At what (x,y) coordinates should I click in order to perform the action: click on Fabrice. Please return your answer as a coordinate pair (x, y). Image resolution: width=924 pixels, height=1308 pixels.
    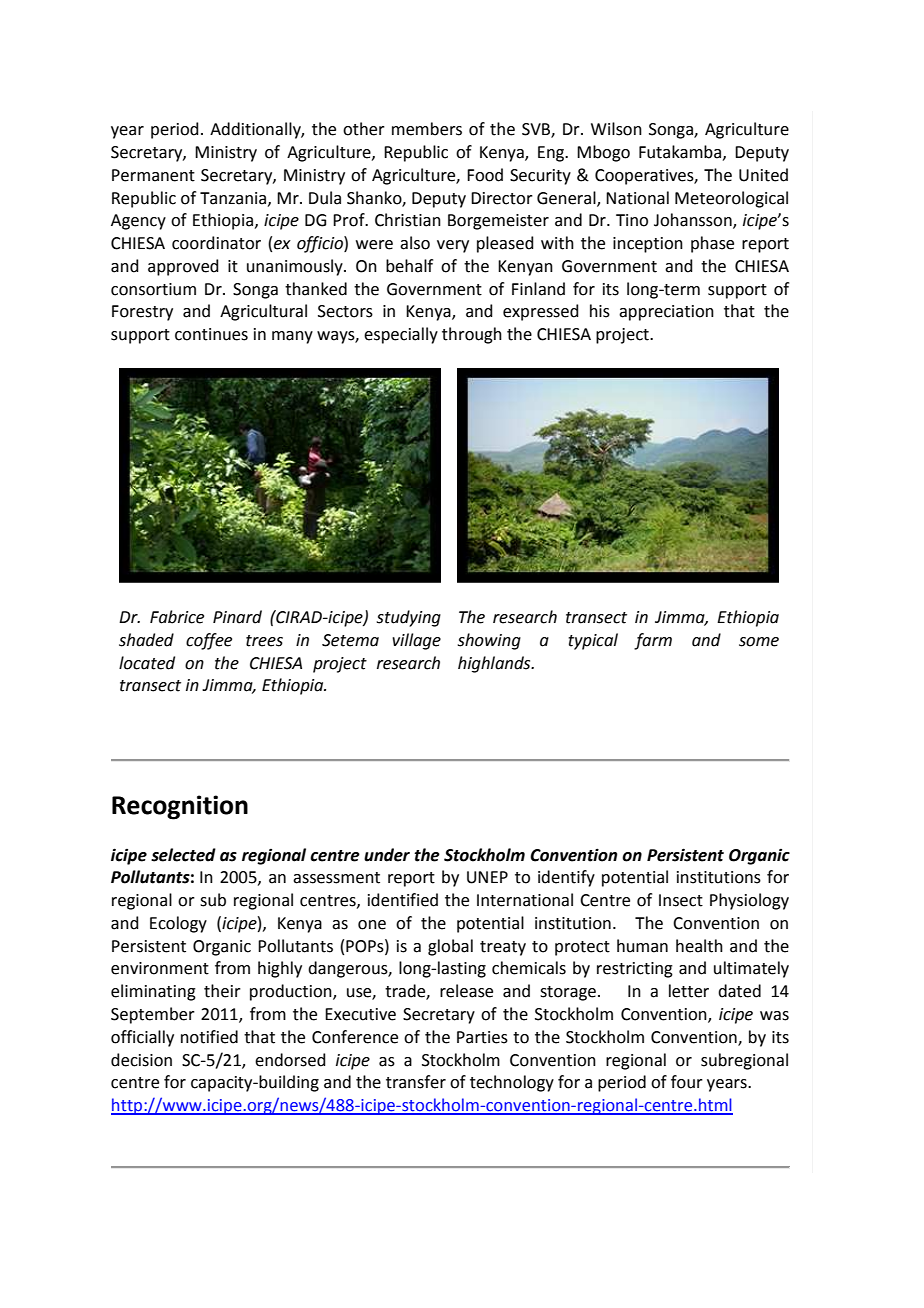
    Looking at the image, I should click on (177, 617).
